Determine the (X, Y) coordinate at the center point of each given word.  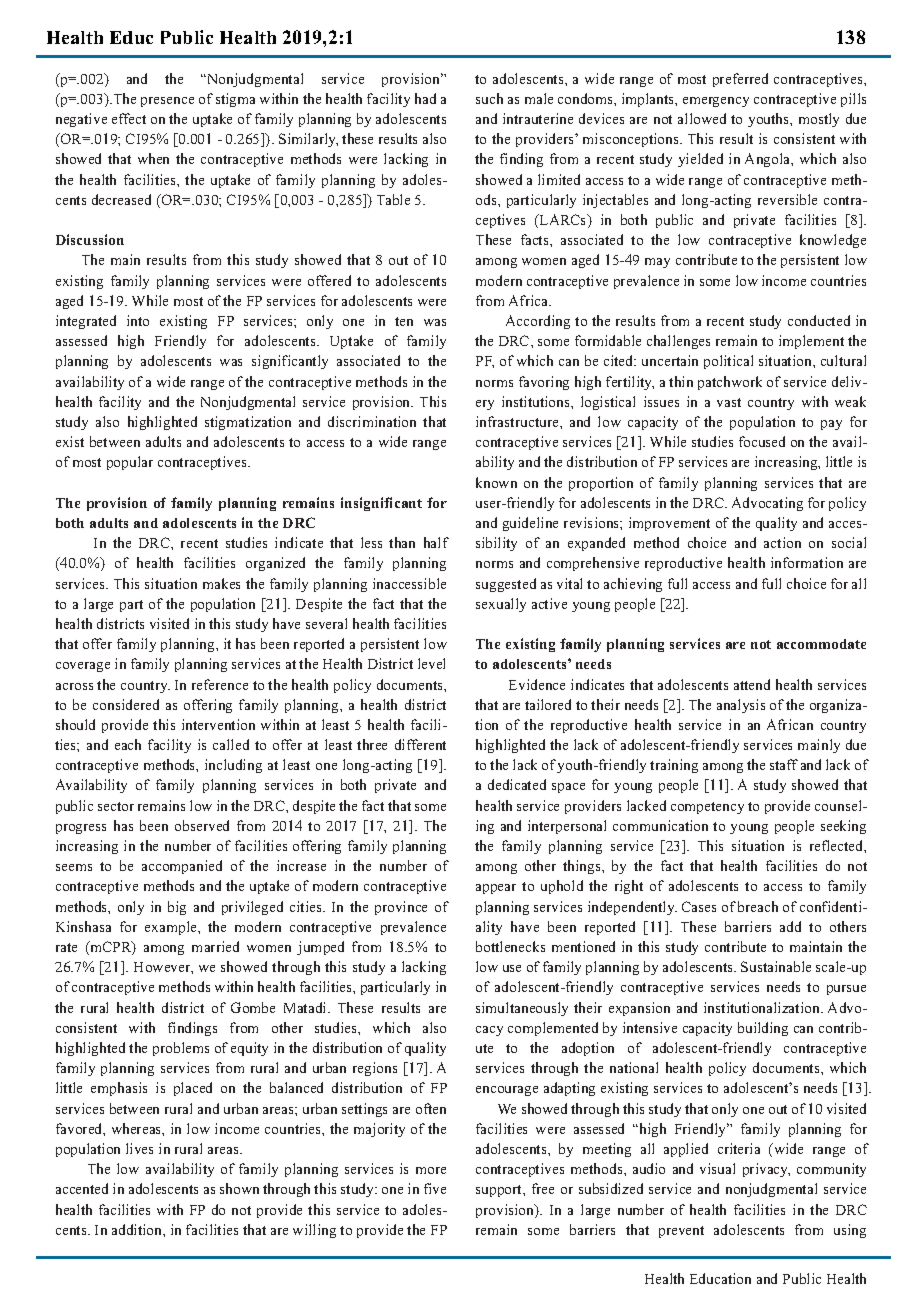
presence (167, 102)
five (435, 1188)
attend (752, 684)
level (431, 663)
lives (139, 1148)
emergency (716, 102)
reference (220, 684)
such (489, 98)
